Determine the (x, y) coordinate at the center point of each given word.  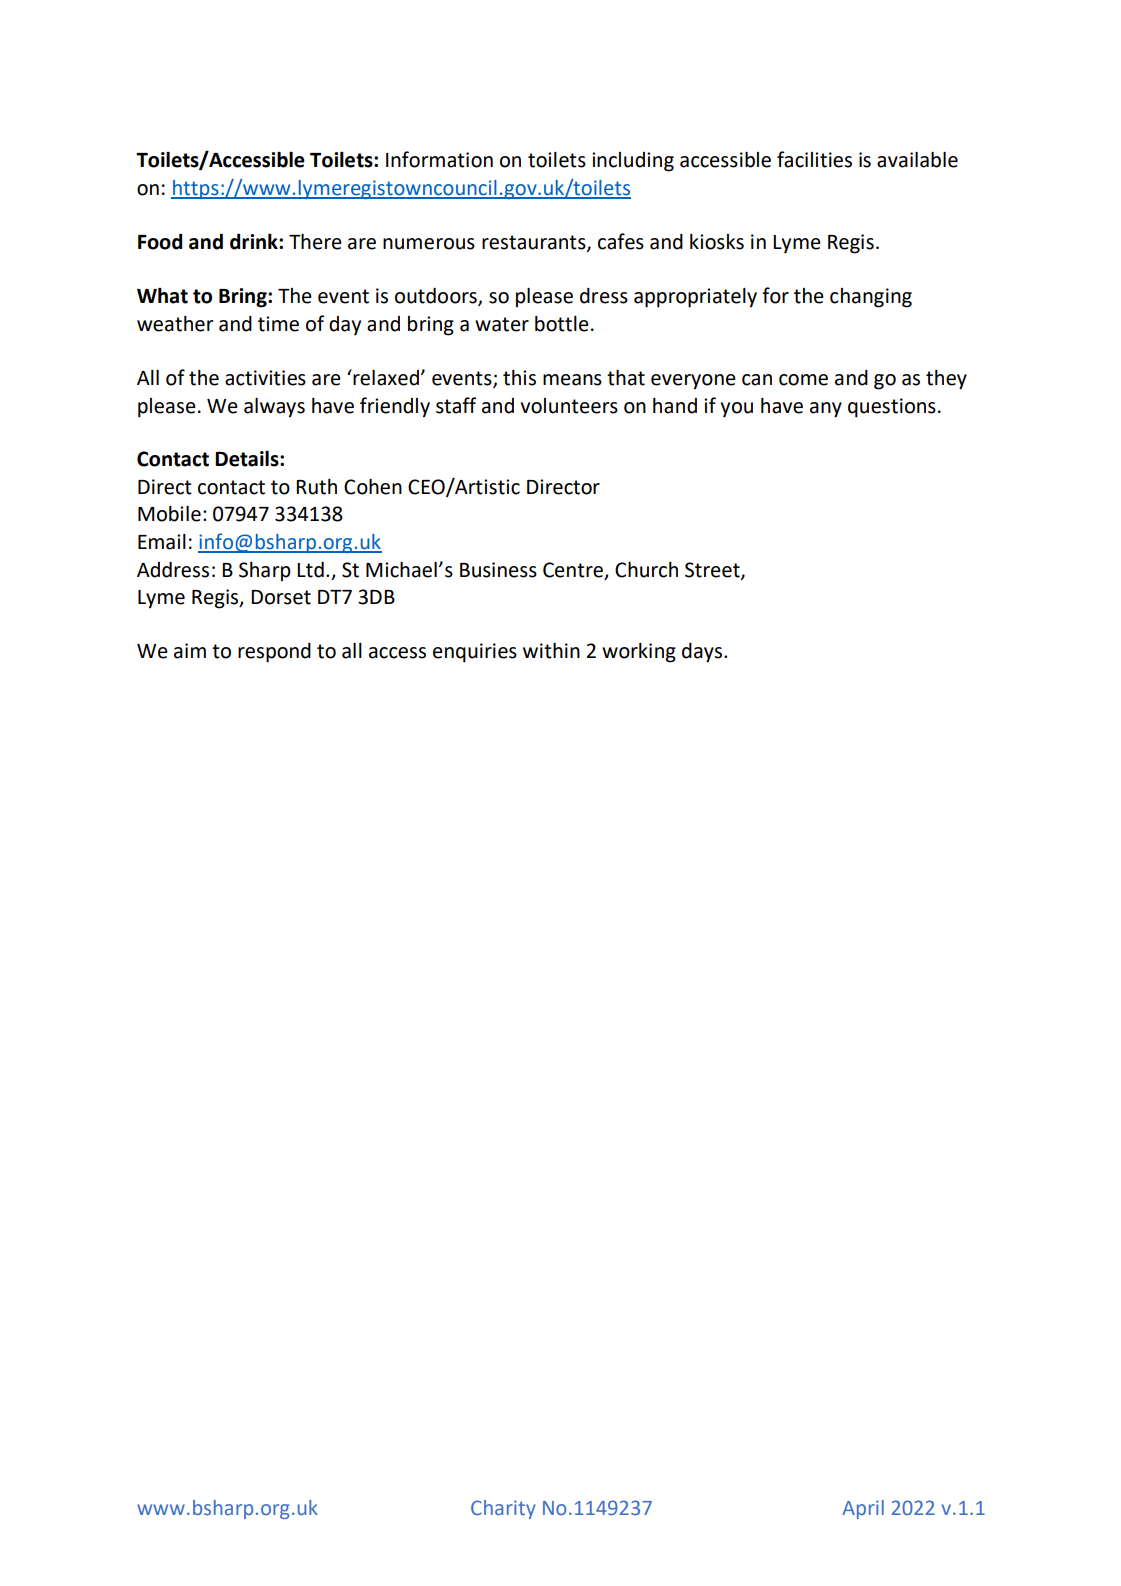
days (703, 653)
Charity (503, 1509)
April (863, 1509)
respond (274, 653)
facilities (814, 159)
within (551, 651)
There (315, 242)
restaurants (535, 243)
